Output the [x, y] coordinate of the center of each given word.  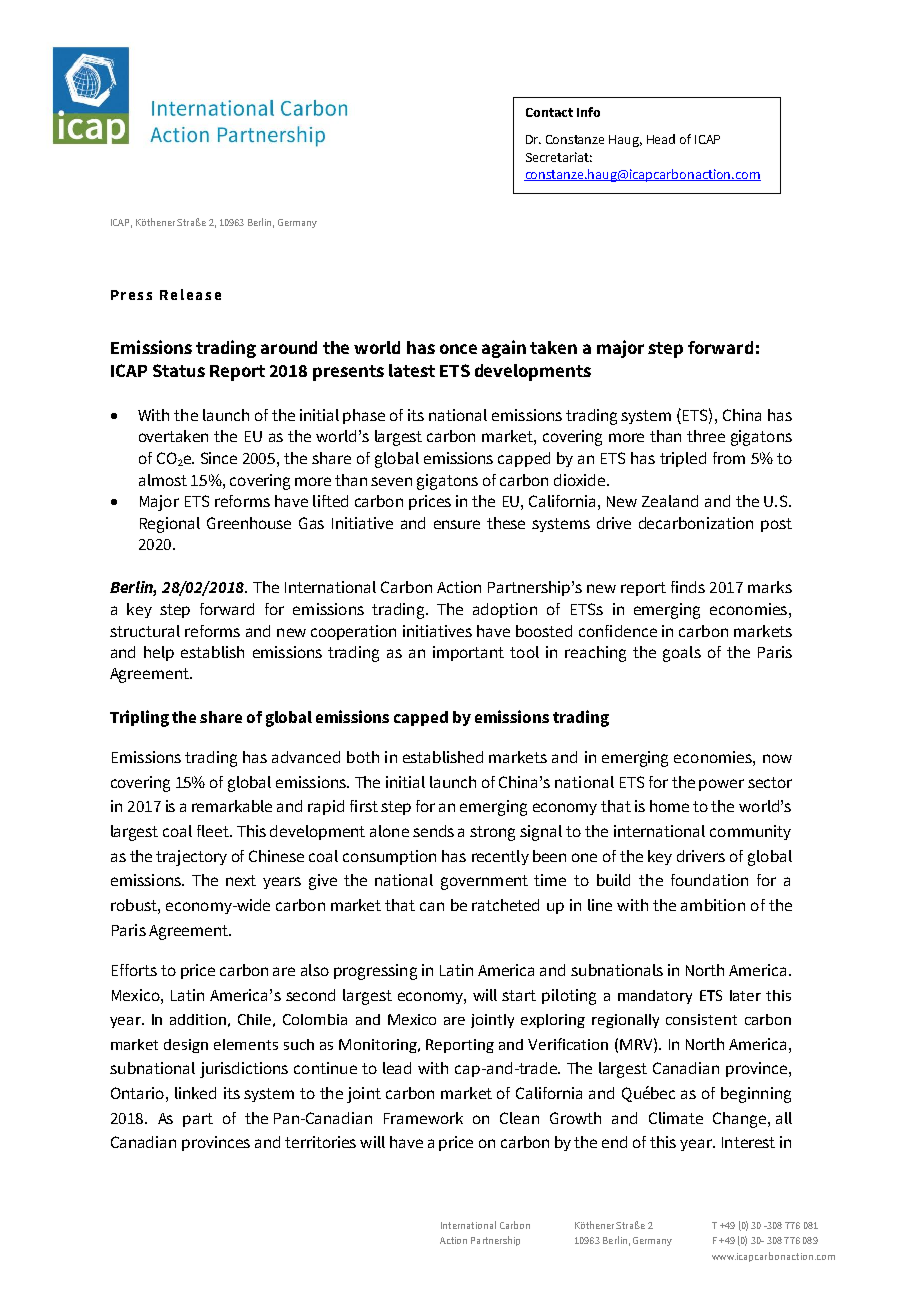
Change [741, 1120]
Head [661, 139]
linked [195, 1093]
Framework [423, 1118]
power [721, 785]
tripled [683, 459]
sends [433, 831]
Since [219, 458]
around [289, 347]
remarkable [232, 806]
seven [391, 481]
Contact [549, 112]
